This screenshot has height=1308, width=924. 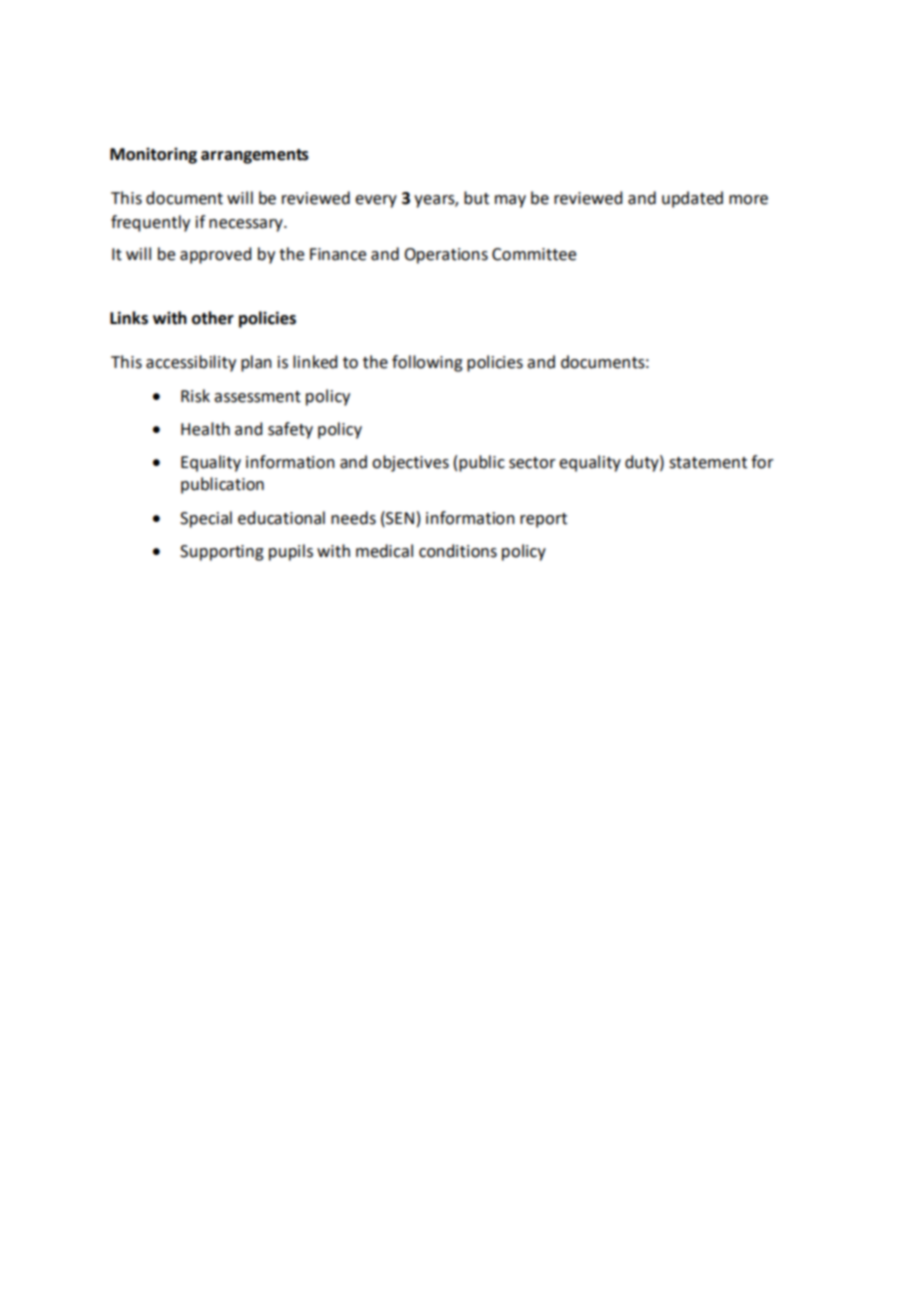 What do you see at coordinates (205, 429) in the screenshot?
I see `Health` at bounding box center [205, 429].
